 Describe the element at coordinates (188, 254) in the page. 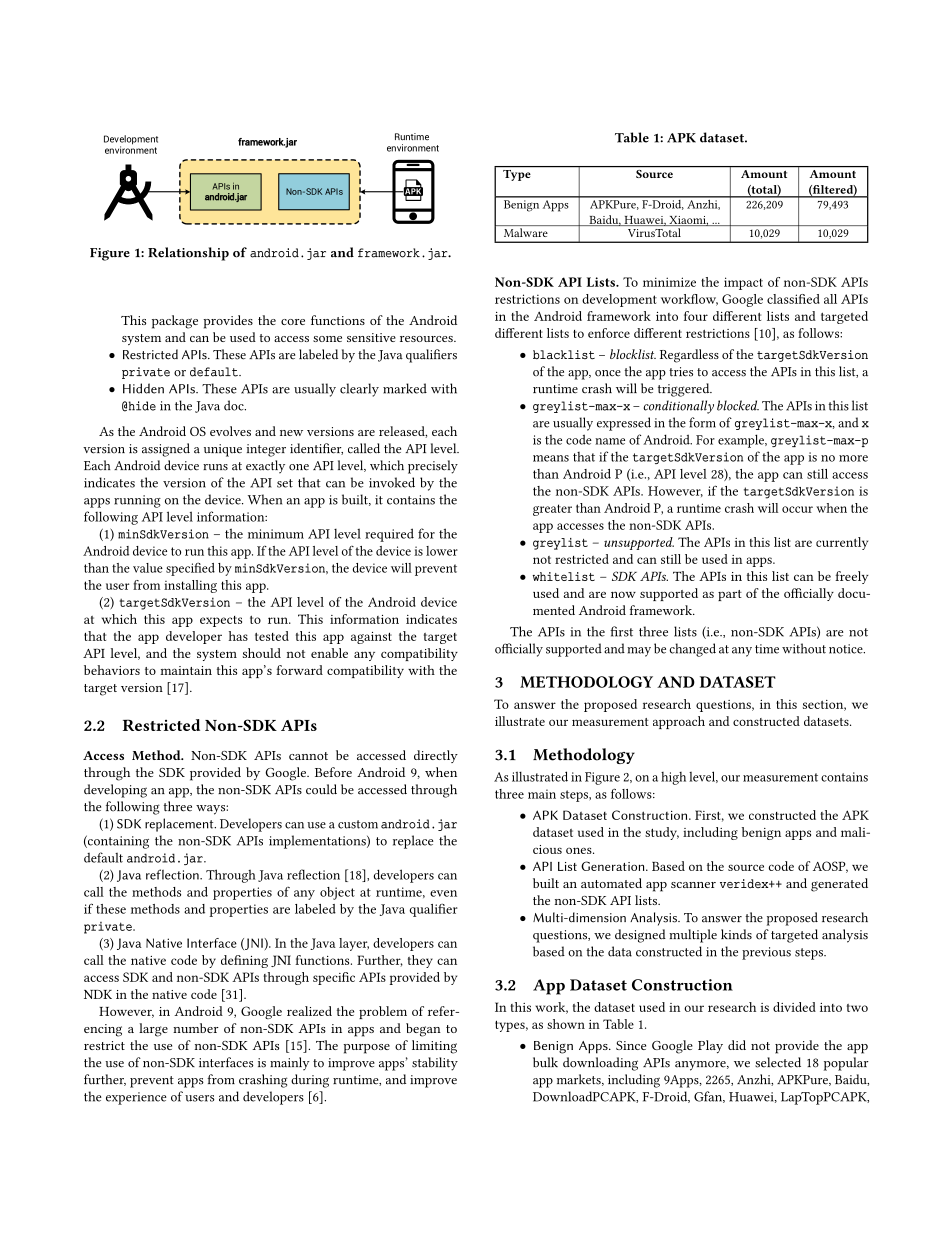

I see `Relationship` at that location.
